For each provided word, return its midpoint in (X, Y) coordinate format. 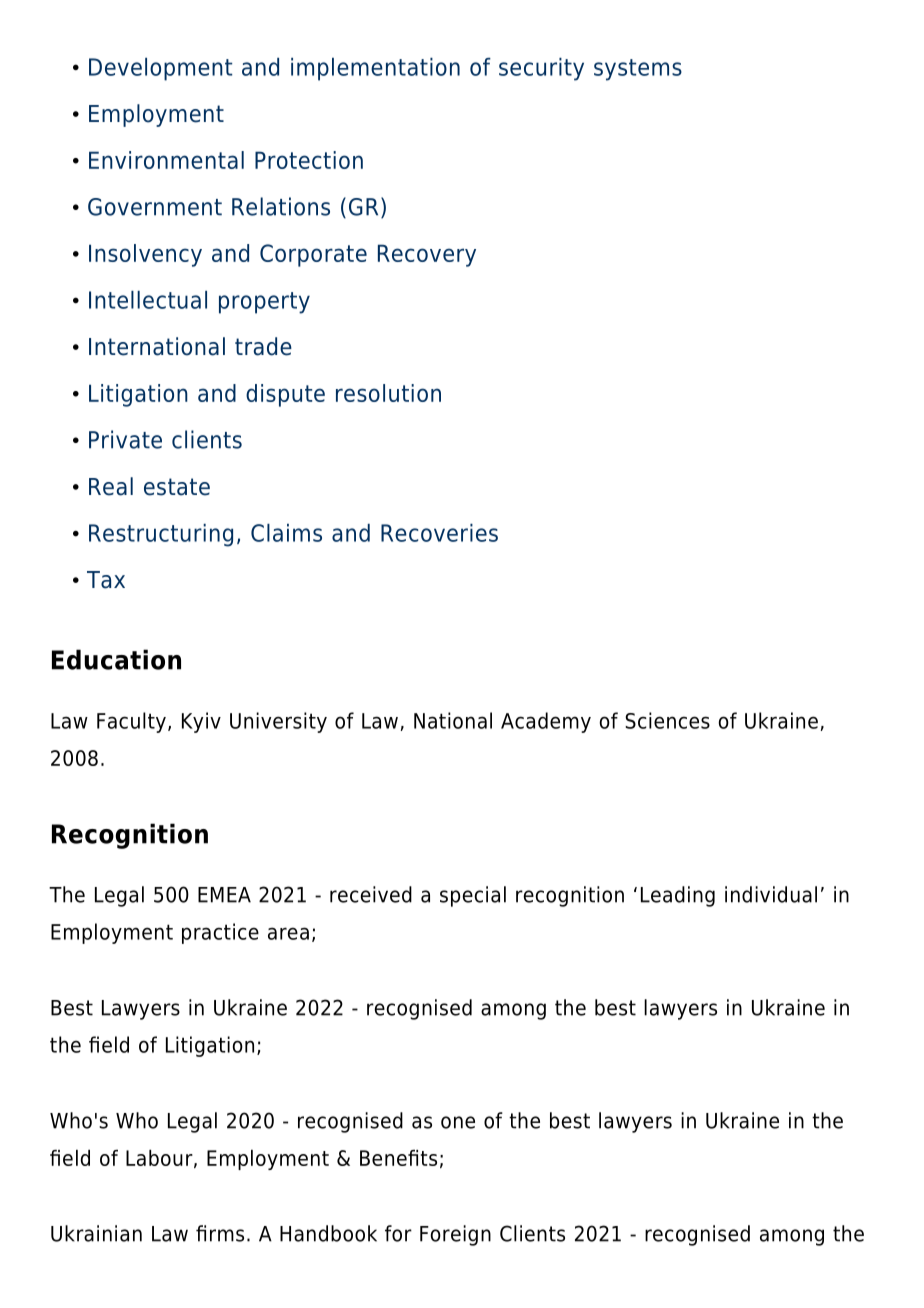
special (473, 896)
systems (638, 70)
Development (160, 69)
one (458, 1122)
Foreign (455, 1235)
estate (177, 487)
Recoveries (439, 533)
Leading (678, 896)
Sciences (667, 720)
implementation (375, 69)
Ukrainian (96, 1233)
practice (220, 933)
